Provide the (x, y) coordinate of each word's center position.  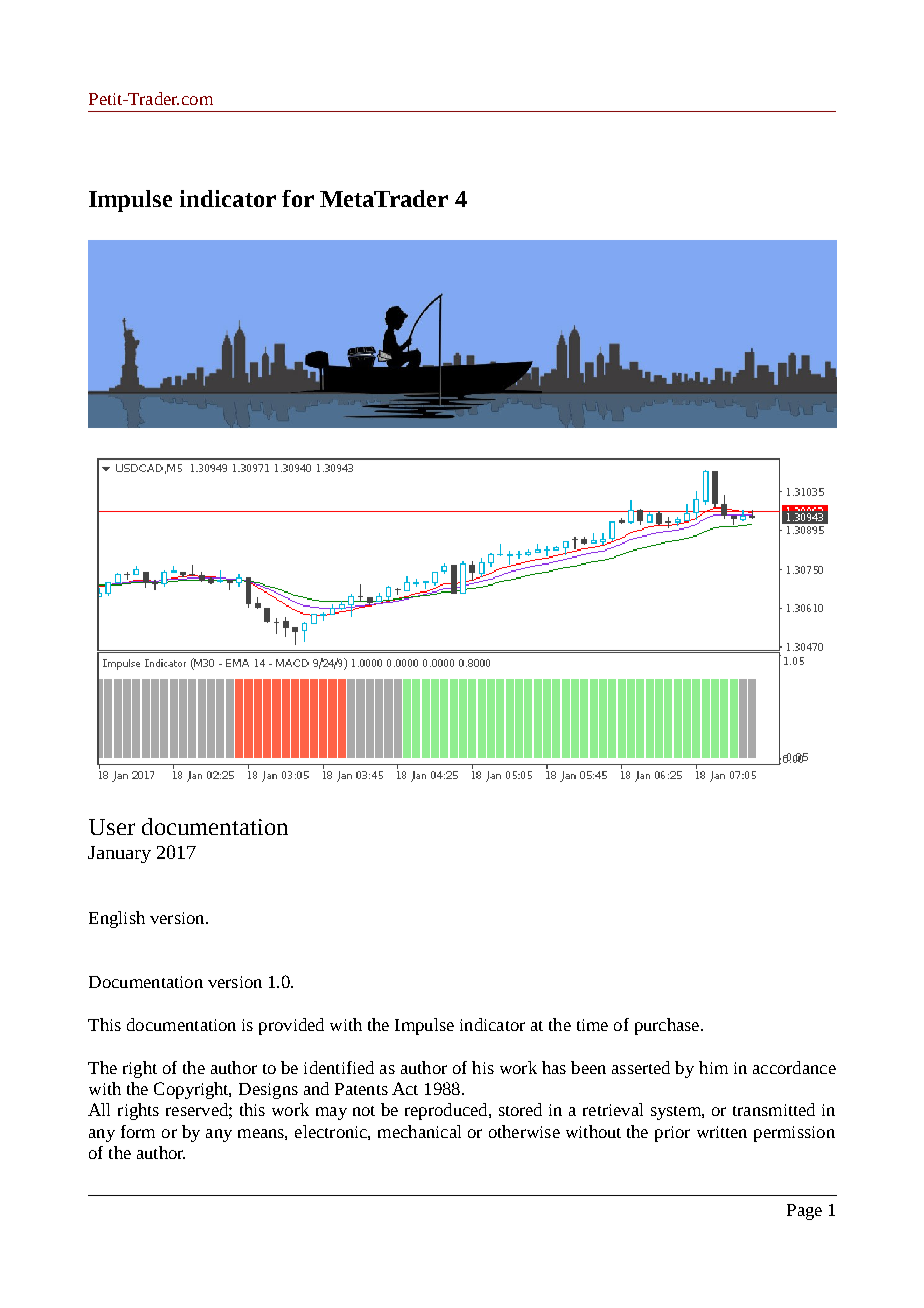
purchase (668, 1026)
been (588, 1067)
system (677, 1113)
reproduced (447, 1111)
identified (339, 1067)
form (138, 1131)
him (713, 1067)
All (99, 1109)
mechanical (419, 1131)
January (119, 854)
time (592, 1025)
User (112, 827)
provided (291, 1026)
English (117, 919)
